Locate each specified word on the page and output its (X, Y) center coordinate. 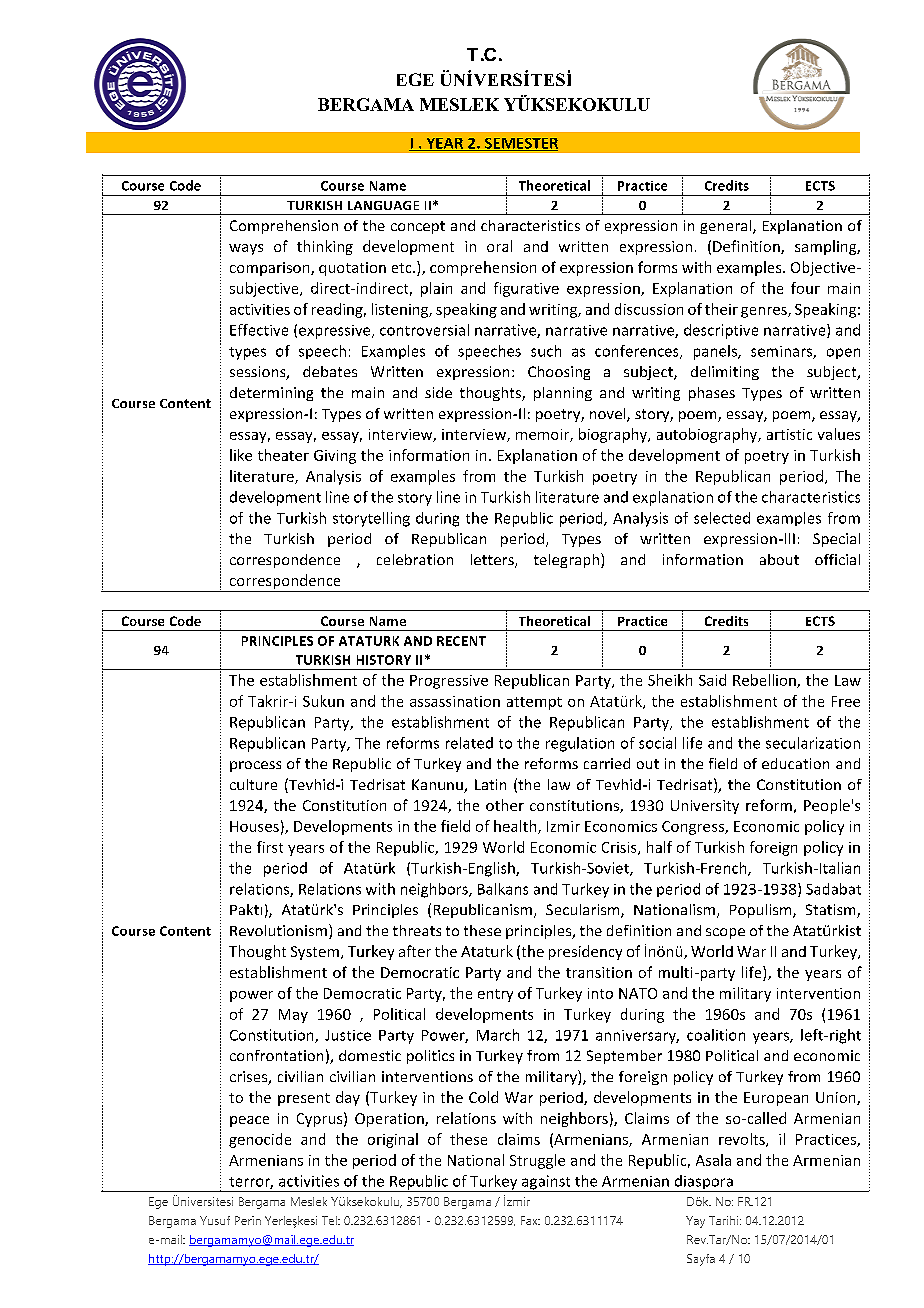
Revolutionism (280, 931)
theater (283, 455)
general (725, 227)
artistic (789, 434)
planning (563, 394)
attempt (534, 703)
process (255, 766)
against (546, 1183)
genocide (260, 1140)
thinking (325, 247)
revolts (743, 1140)
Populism (762, 911)
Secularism (584, 911)
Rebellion (765, 681)
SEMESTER (520, 144)
